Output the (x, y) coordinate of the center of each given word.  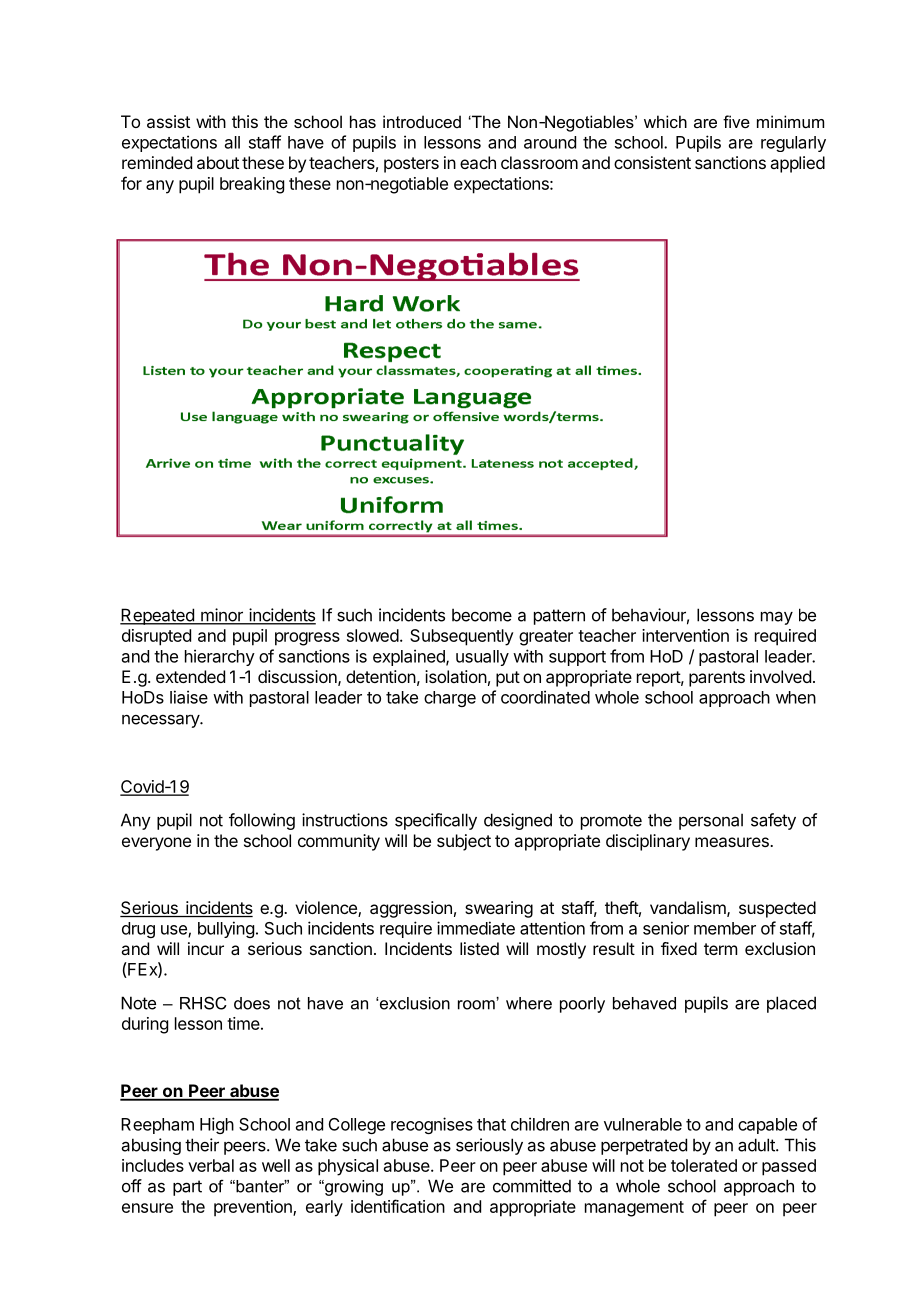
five (736, 121)
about (218, 162)
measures (733, 842)
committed (532, 1186)
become (482, 615)
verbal (211, 1165)
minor (222, 616)
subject (464, 842)
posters (411, 165)
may (777, 618)
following (262, 821)
